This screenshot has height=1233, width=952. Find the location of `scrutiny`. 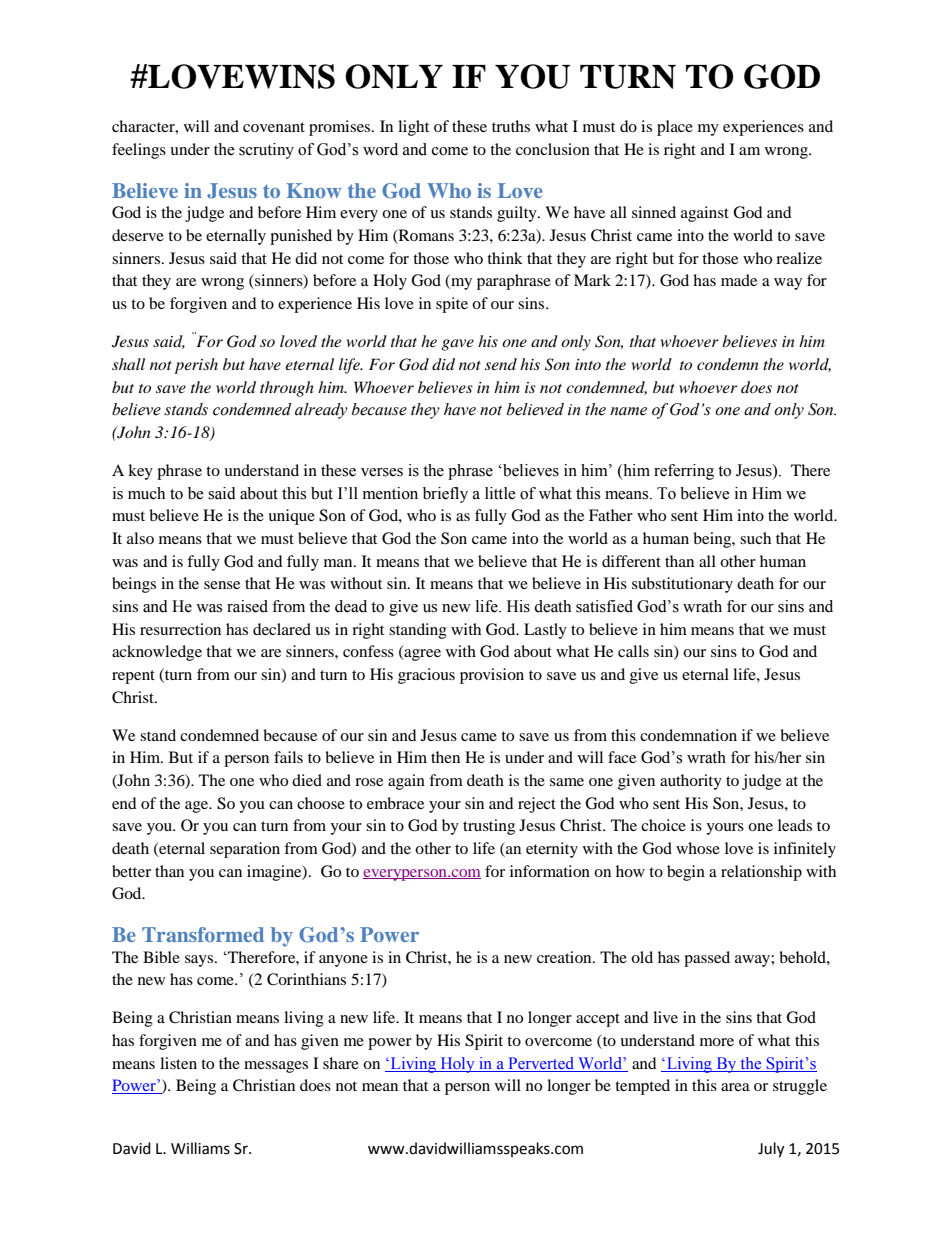

scrutiny is located at coordinates (266, 151).
